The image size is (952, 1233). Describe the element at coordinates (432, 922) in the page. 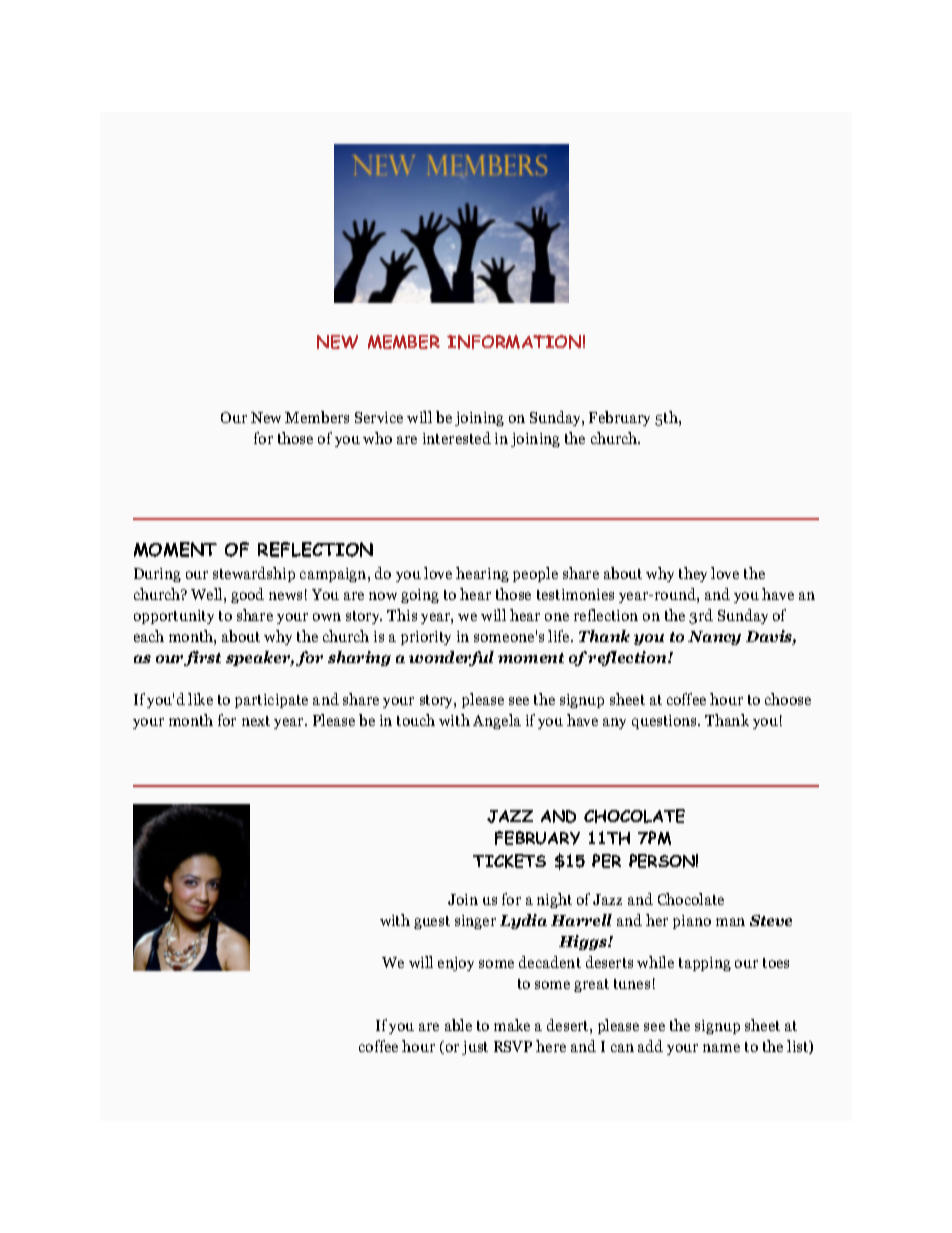

I see `guest` at that location.
